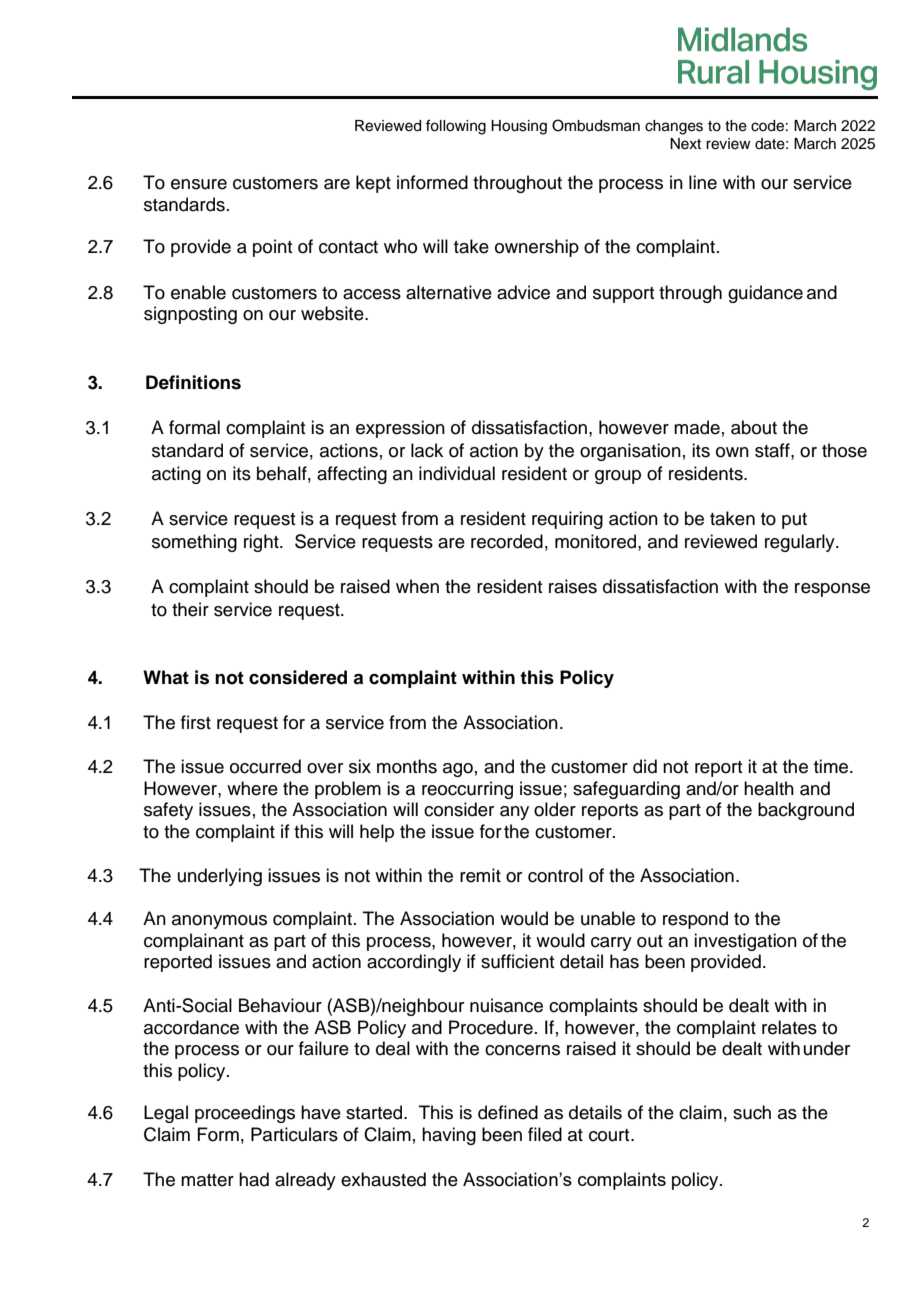  Describe the element at coordinates (832, 590) in the screenshot. I see `response` at that location.
